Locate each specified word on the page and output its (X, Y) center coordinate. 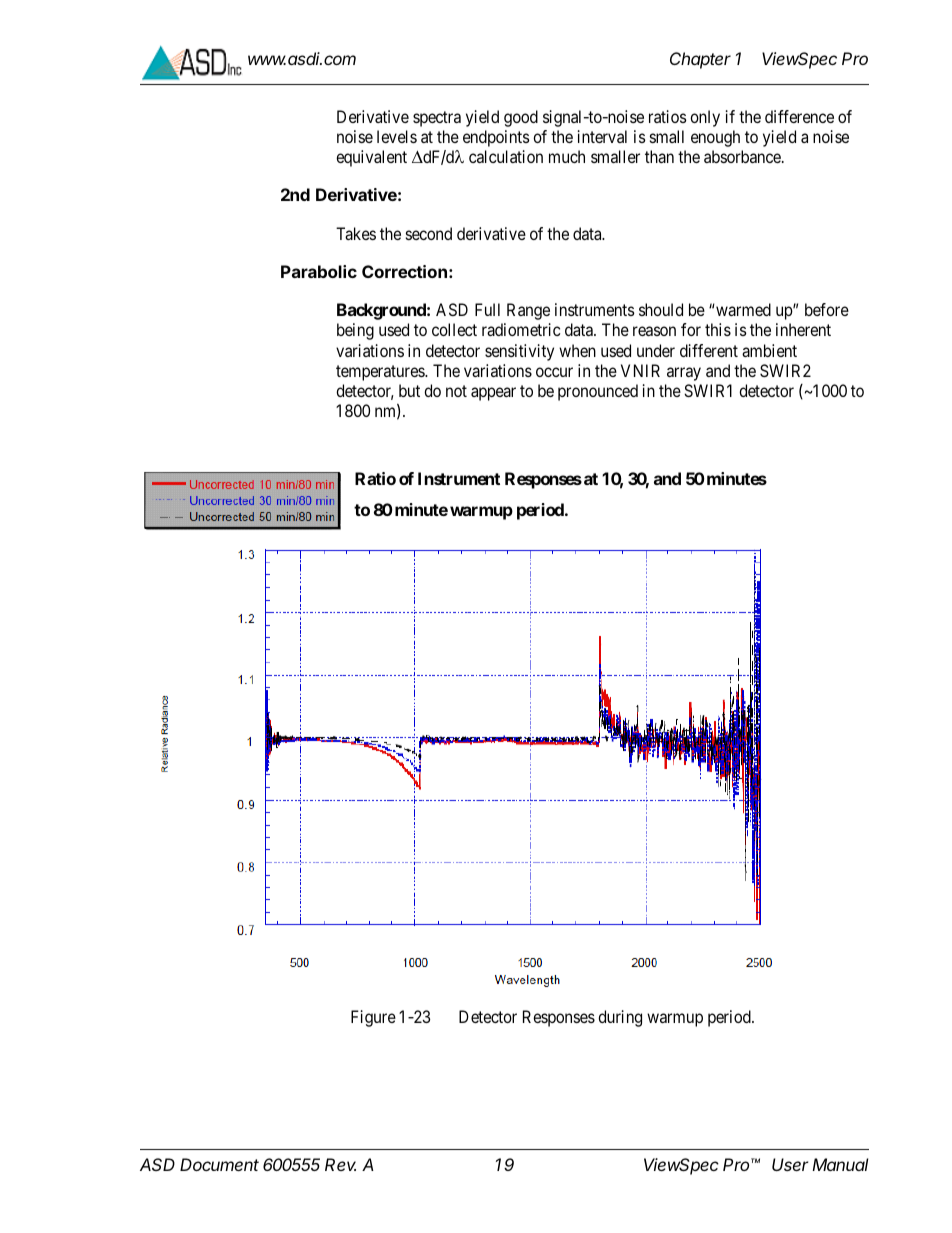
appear (493, 394)
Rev (340, 1164)
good (521, 118)
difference (799, 116)
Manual (840, 1164)
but (409, 390)
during (620, 1018)
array (684, 374)
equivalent (371, 158)
